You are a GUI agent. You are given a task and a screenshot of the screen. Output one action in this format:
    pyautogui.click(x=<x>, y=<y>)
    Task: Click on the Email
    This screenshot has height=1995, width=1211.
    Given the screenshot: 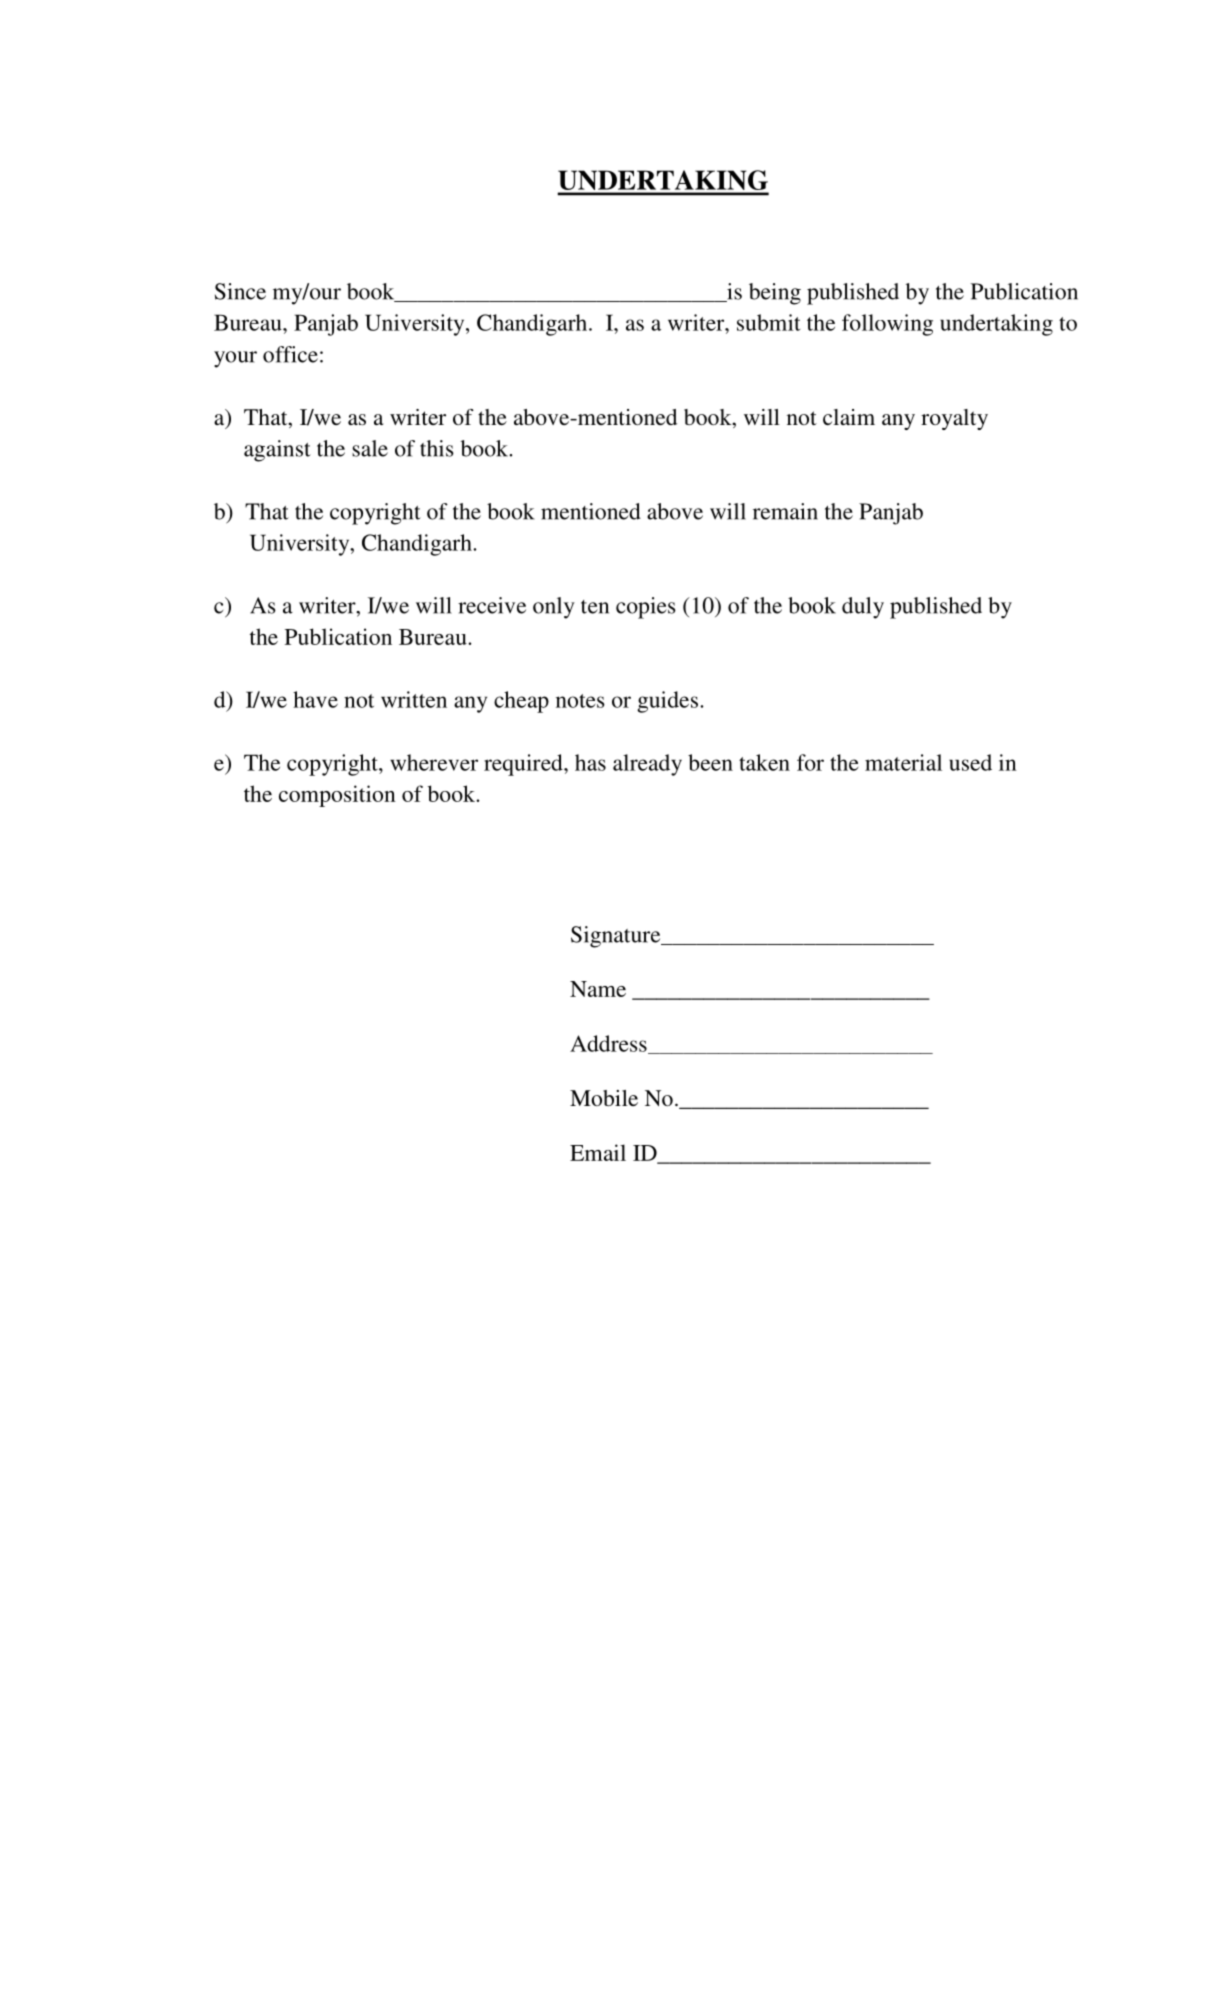 What is the action you would take?
    pyautogui.click(x=598, y=1152)
